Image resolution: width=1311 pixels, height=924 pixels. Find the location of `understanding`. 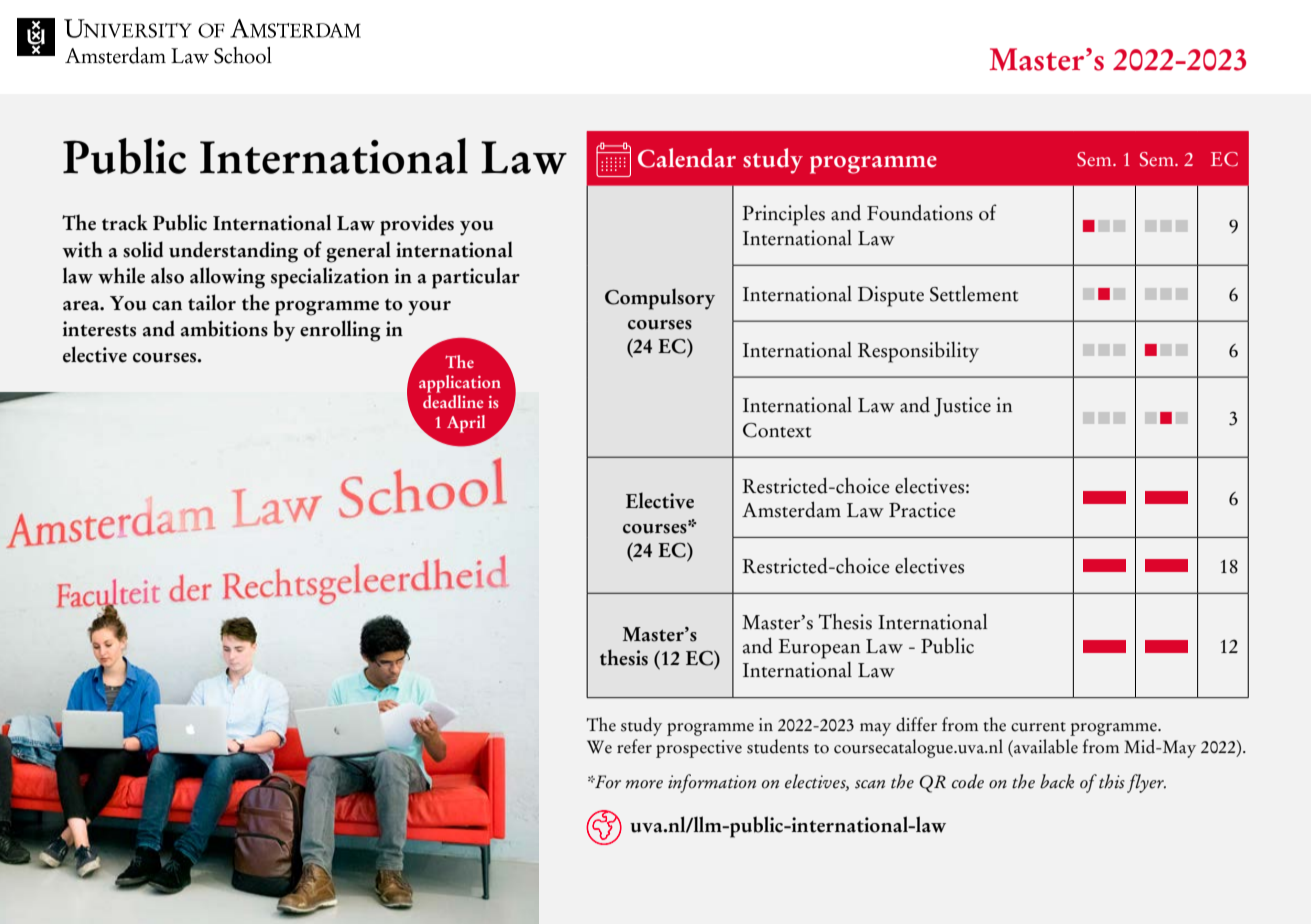

understanding is located at coordinates (233, 252).
